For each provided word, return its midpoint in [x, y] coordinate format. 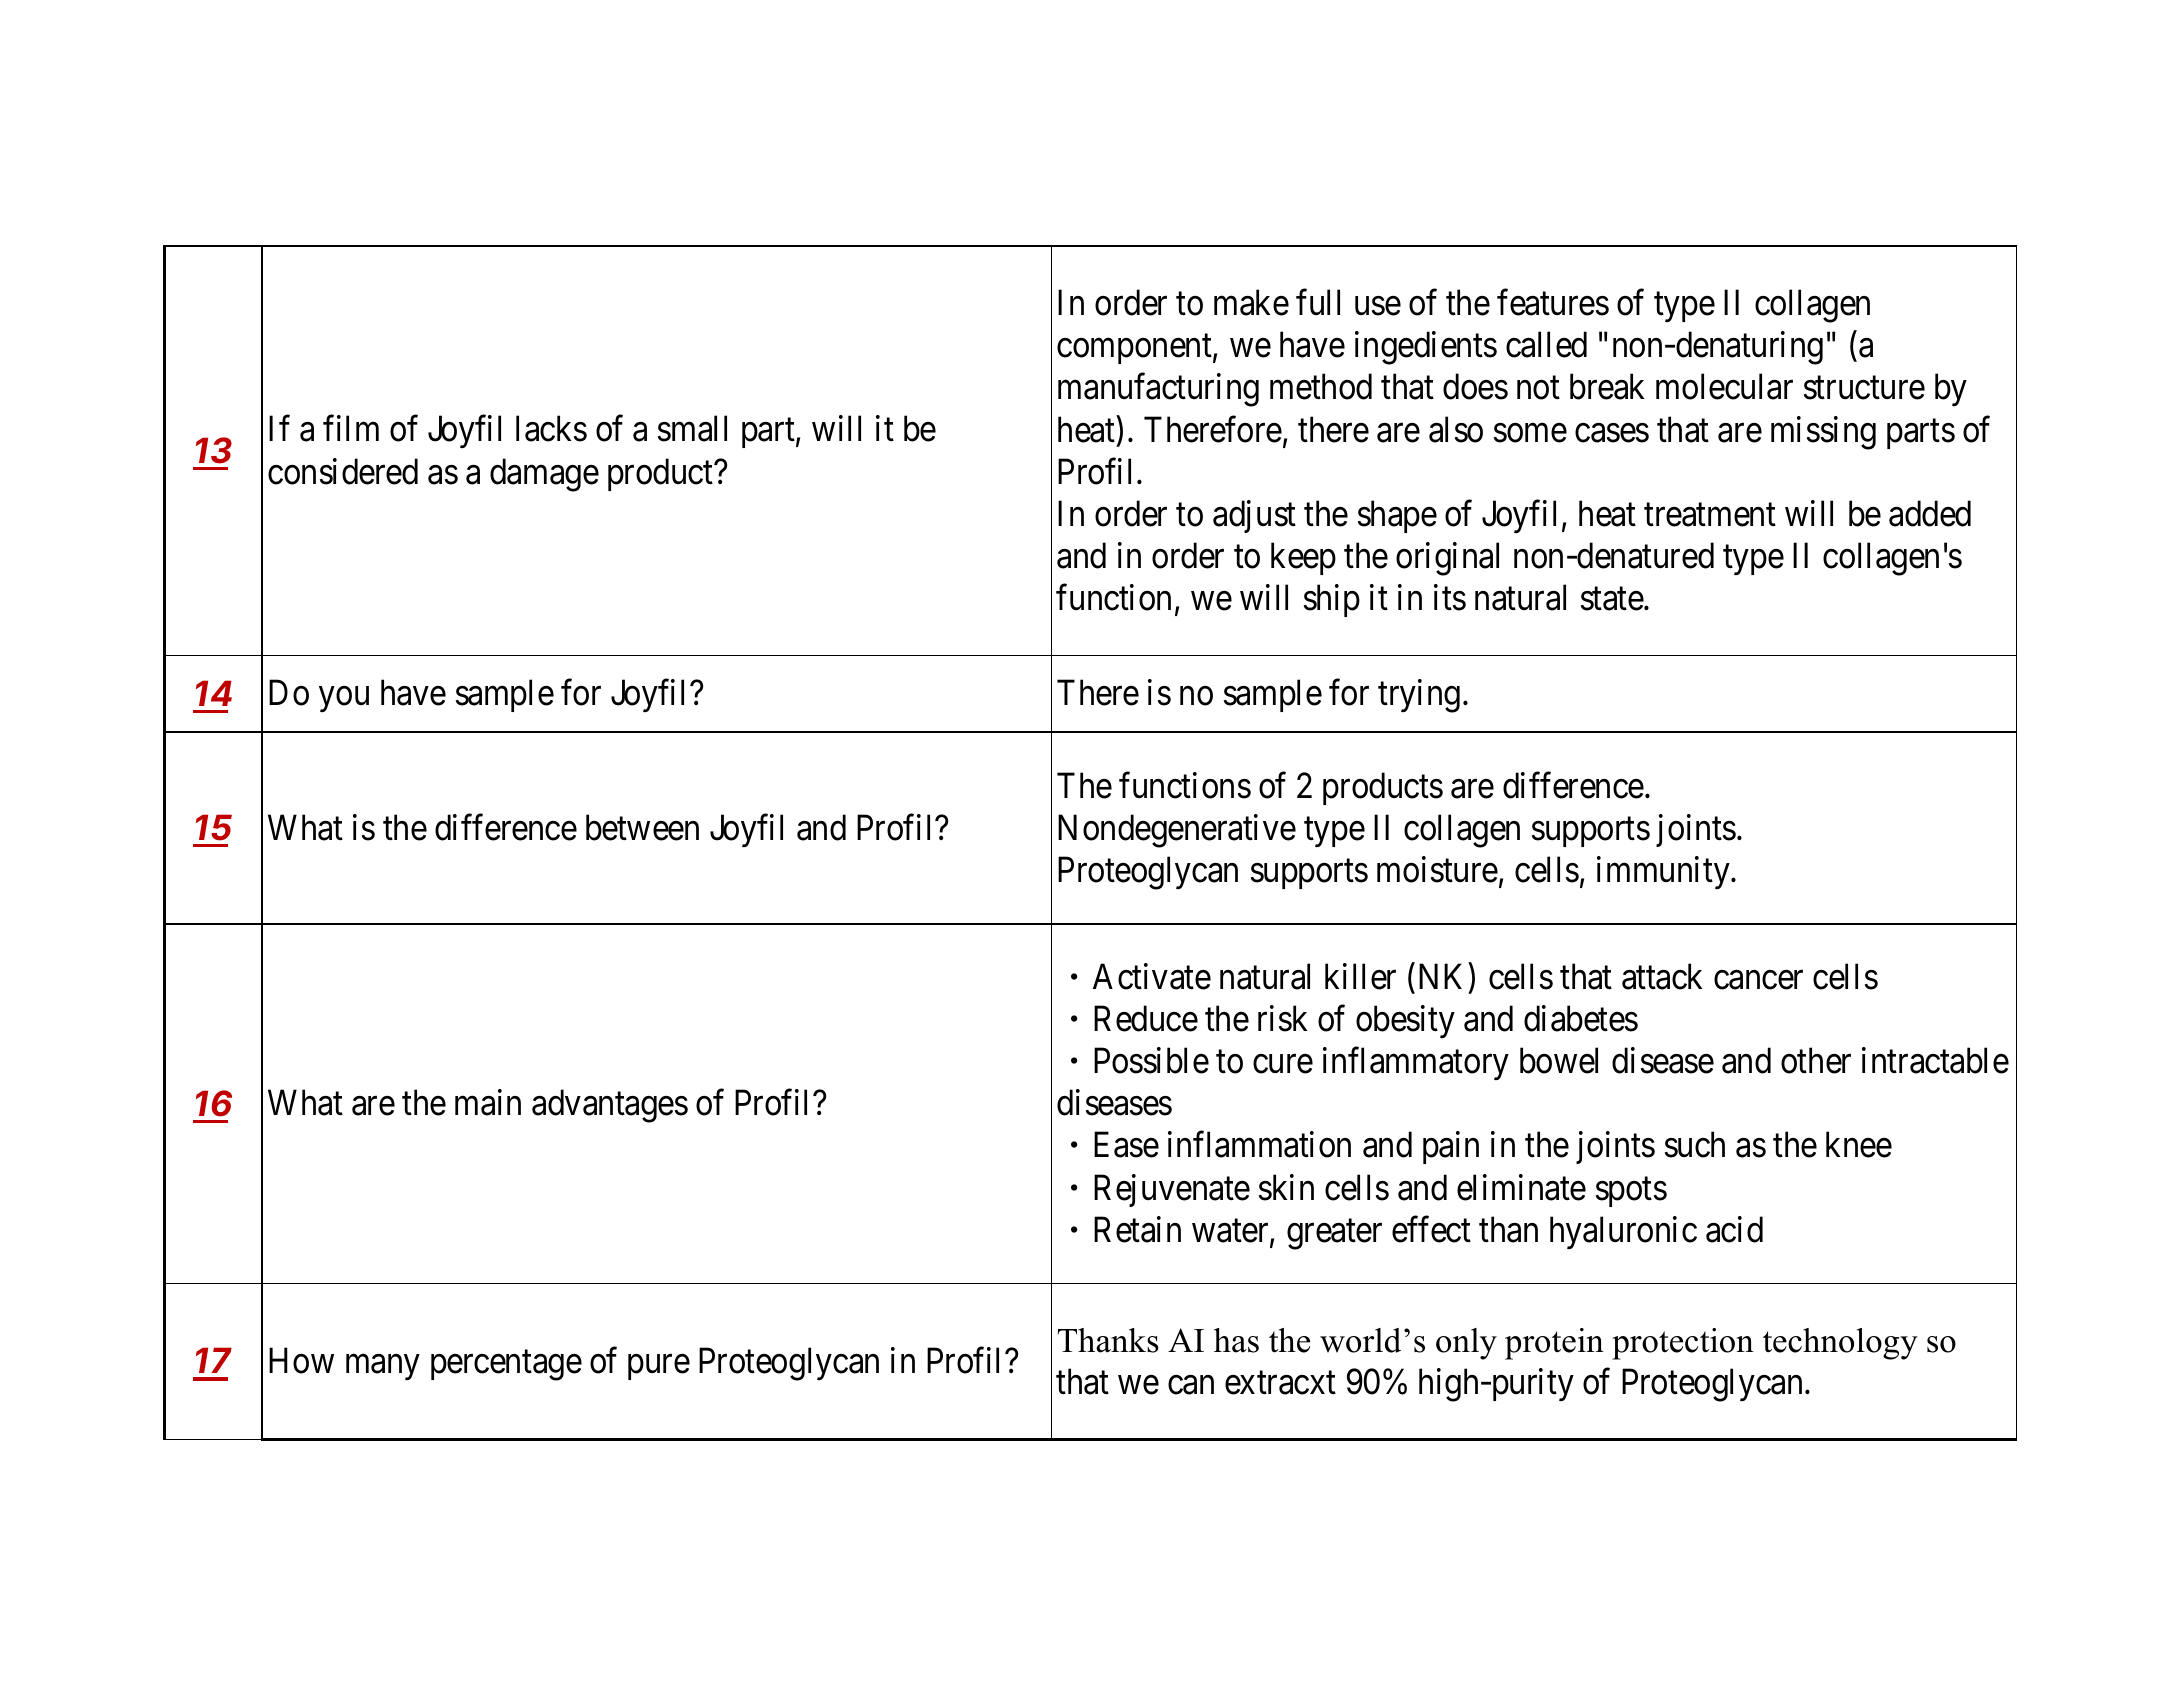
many [382, 1367]
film [351, 428]
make [1251, 302]
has [1236, 1340]
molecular [1724, 387]
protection [1683, 1344]
